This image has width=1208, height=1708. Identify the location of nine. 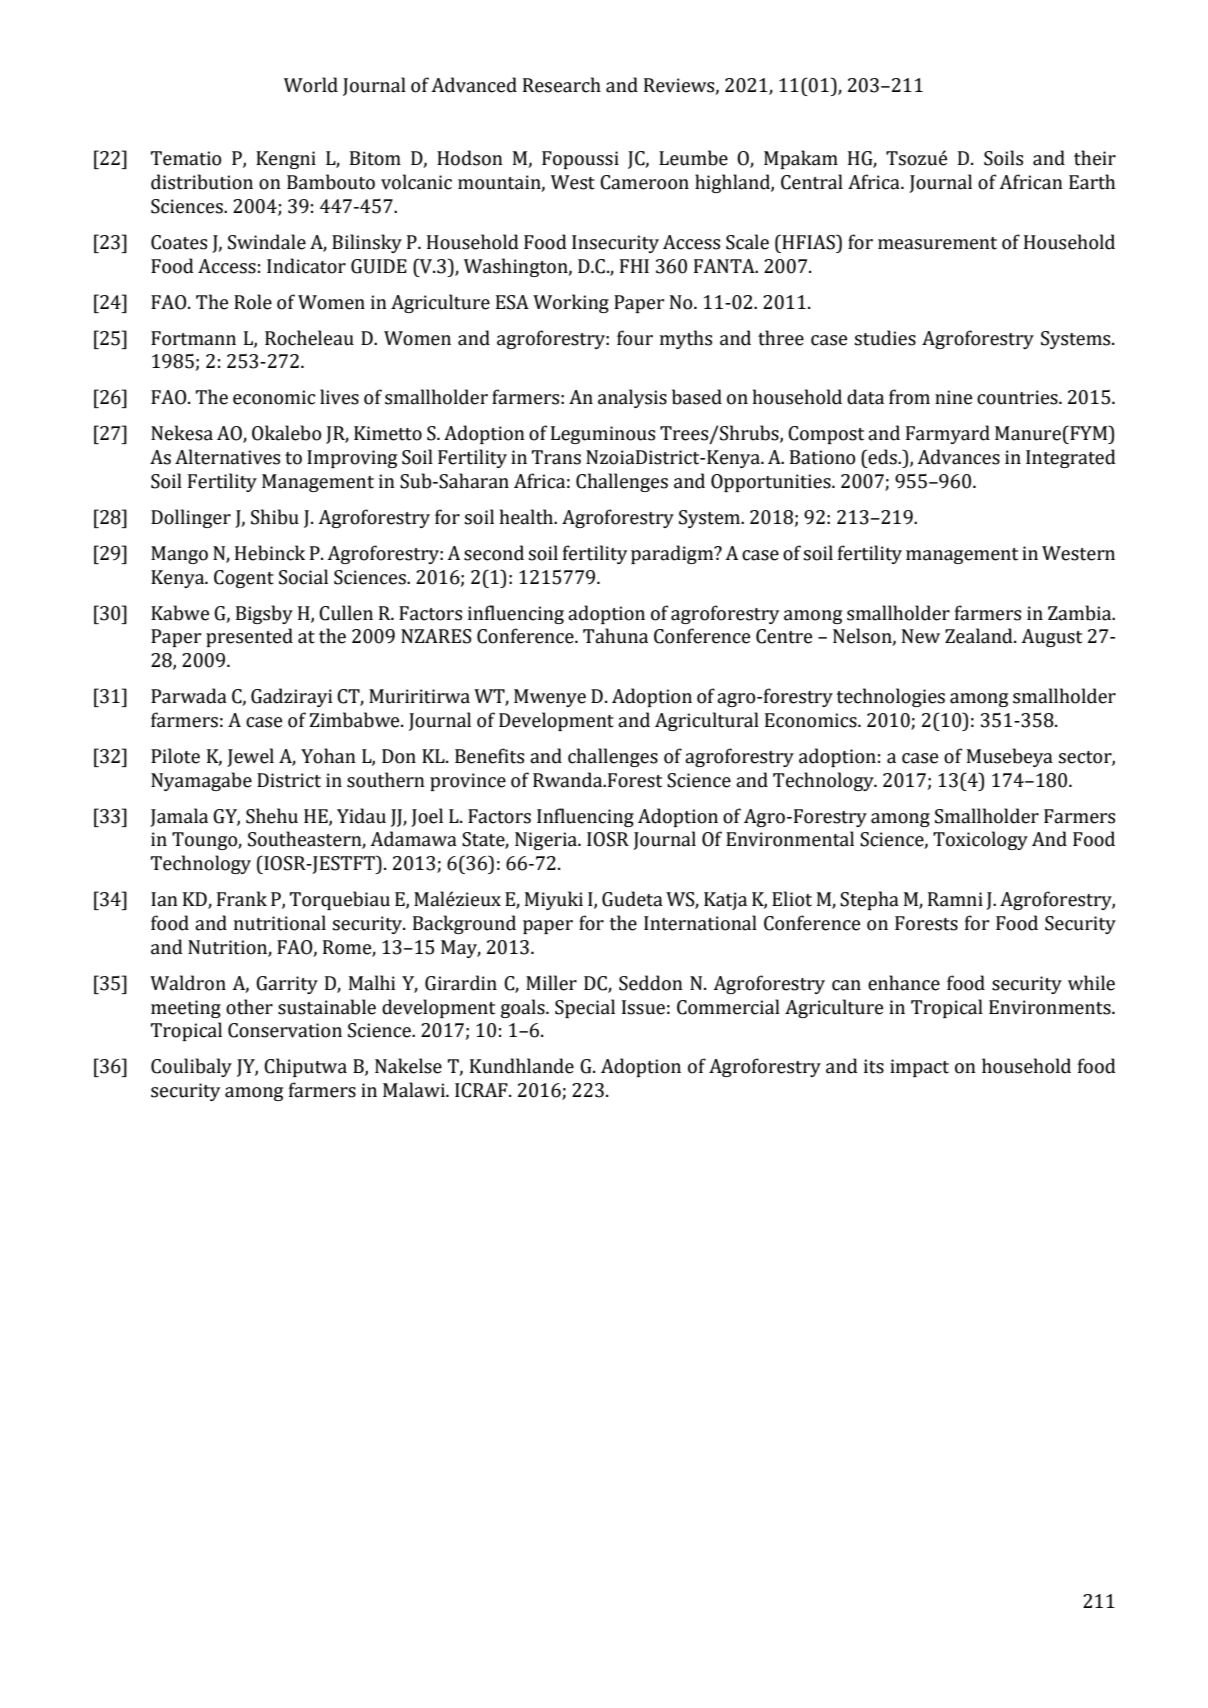
(953, 397).
